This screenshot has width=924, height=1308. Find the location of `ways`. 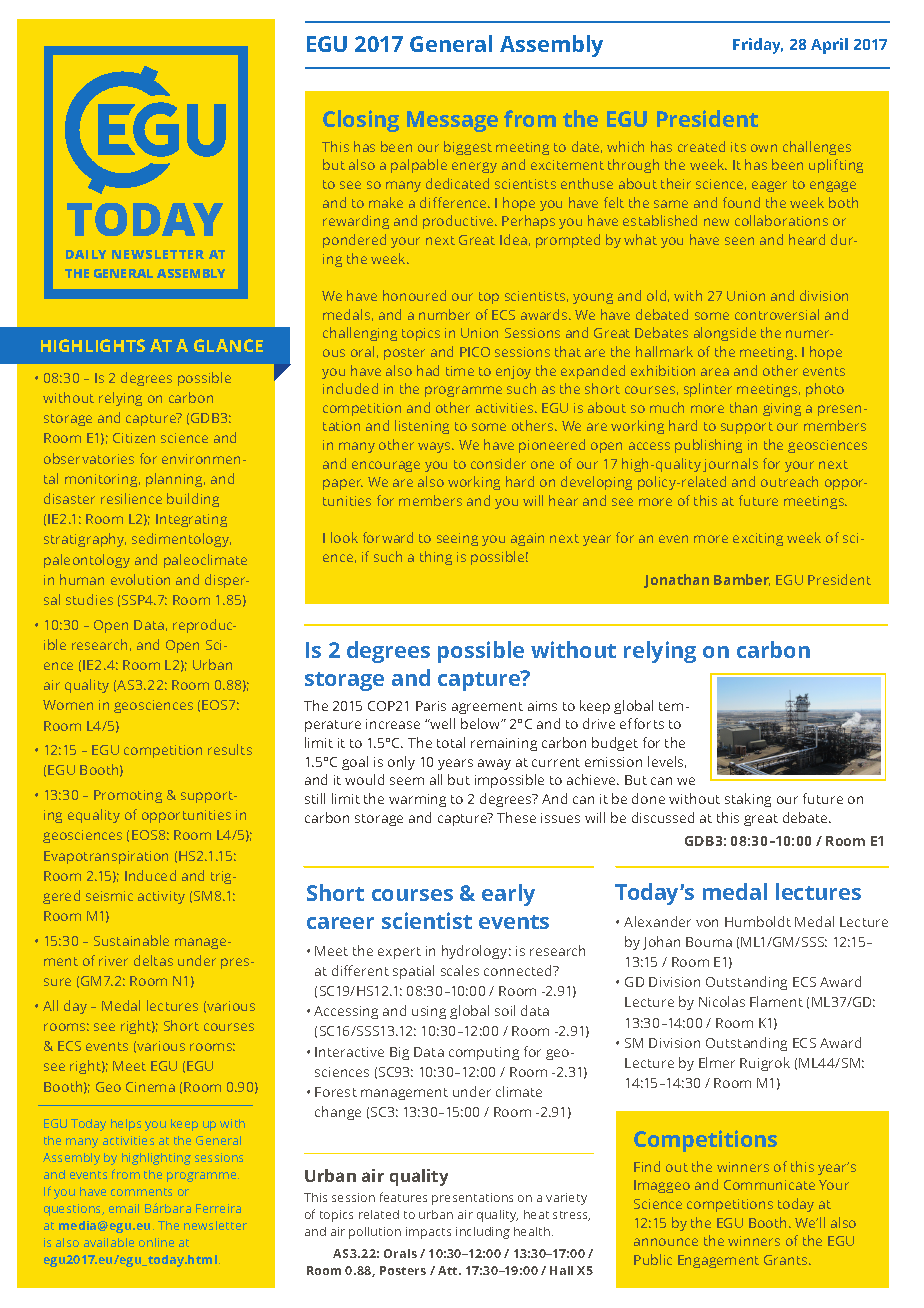

ways is located at coordinates (435, 447).
